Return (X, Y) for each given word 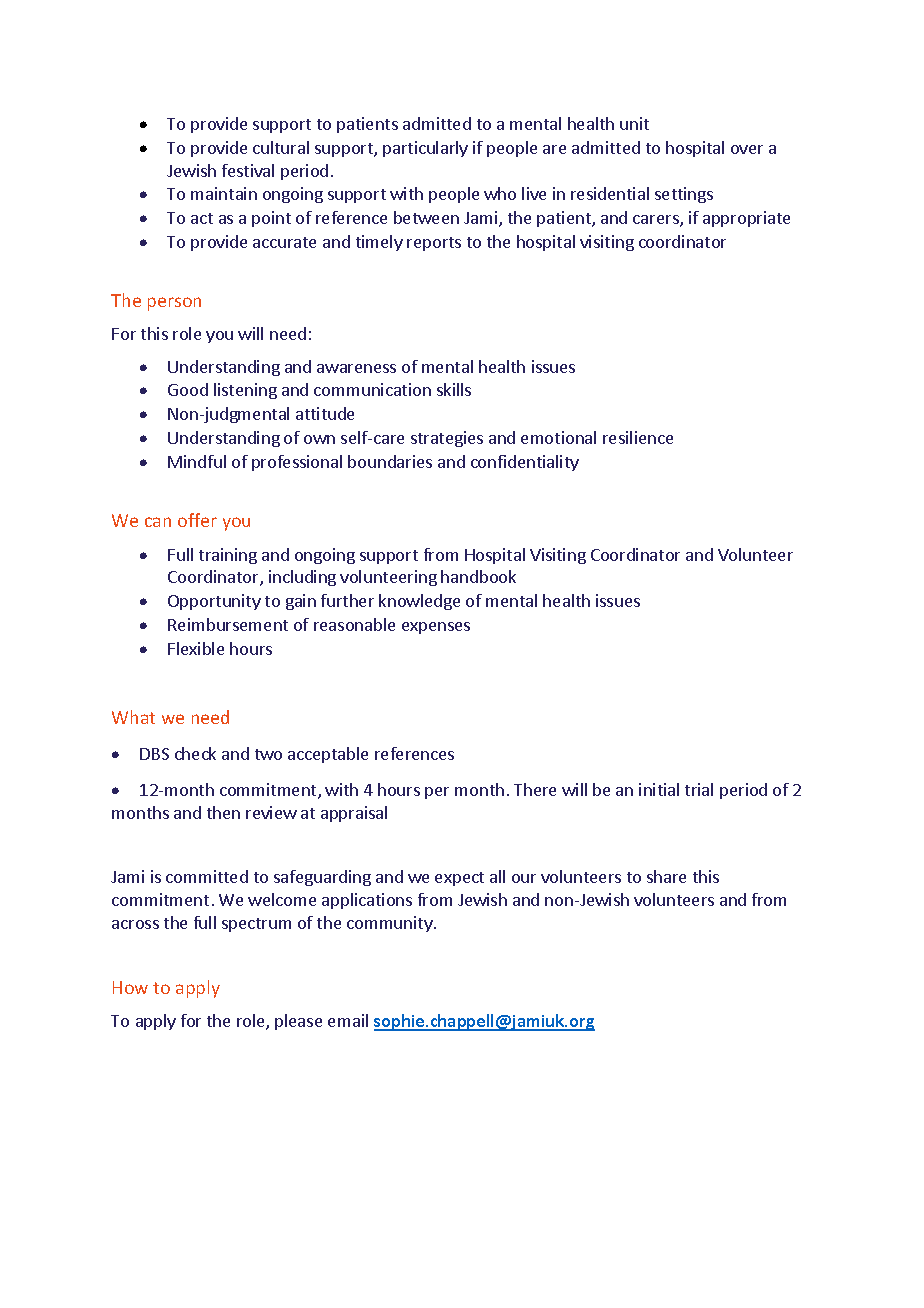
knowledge (419, 602)
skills (454, 389)
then (223, 812)
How (130, 987)
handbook (478, 576)
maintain (224, 193)
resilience (638, 437)
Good (188, 389)
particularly (425, 149)
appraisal (354, 814)
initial (659, 789)
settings (684, 195)
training (228, 556)
